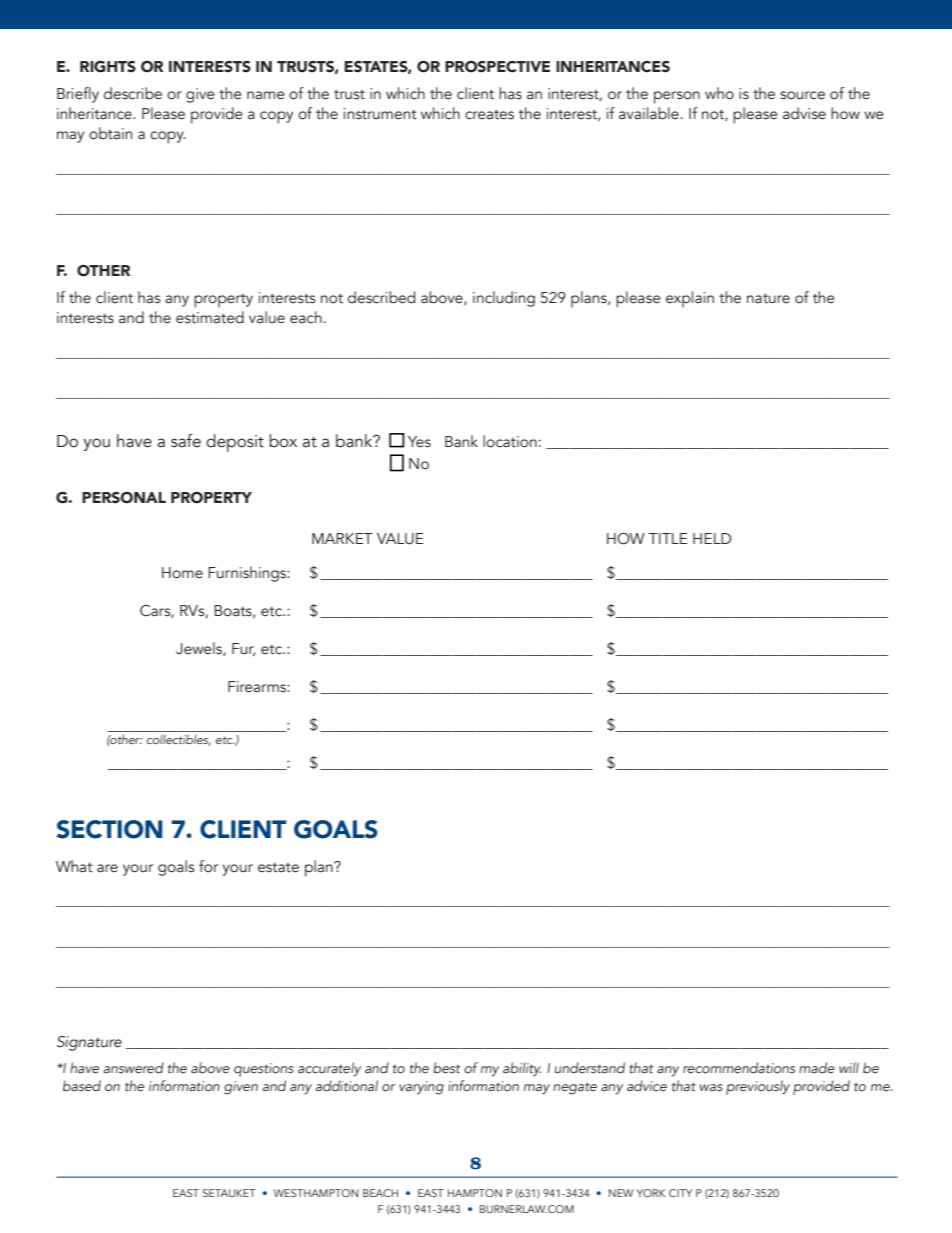 The image size is (952, 1233). What do you see at coordinates (489, 115) in the image?
I see `creates` at bounding box center [489, 115].
